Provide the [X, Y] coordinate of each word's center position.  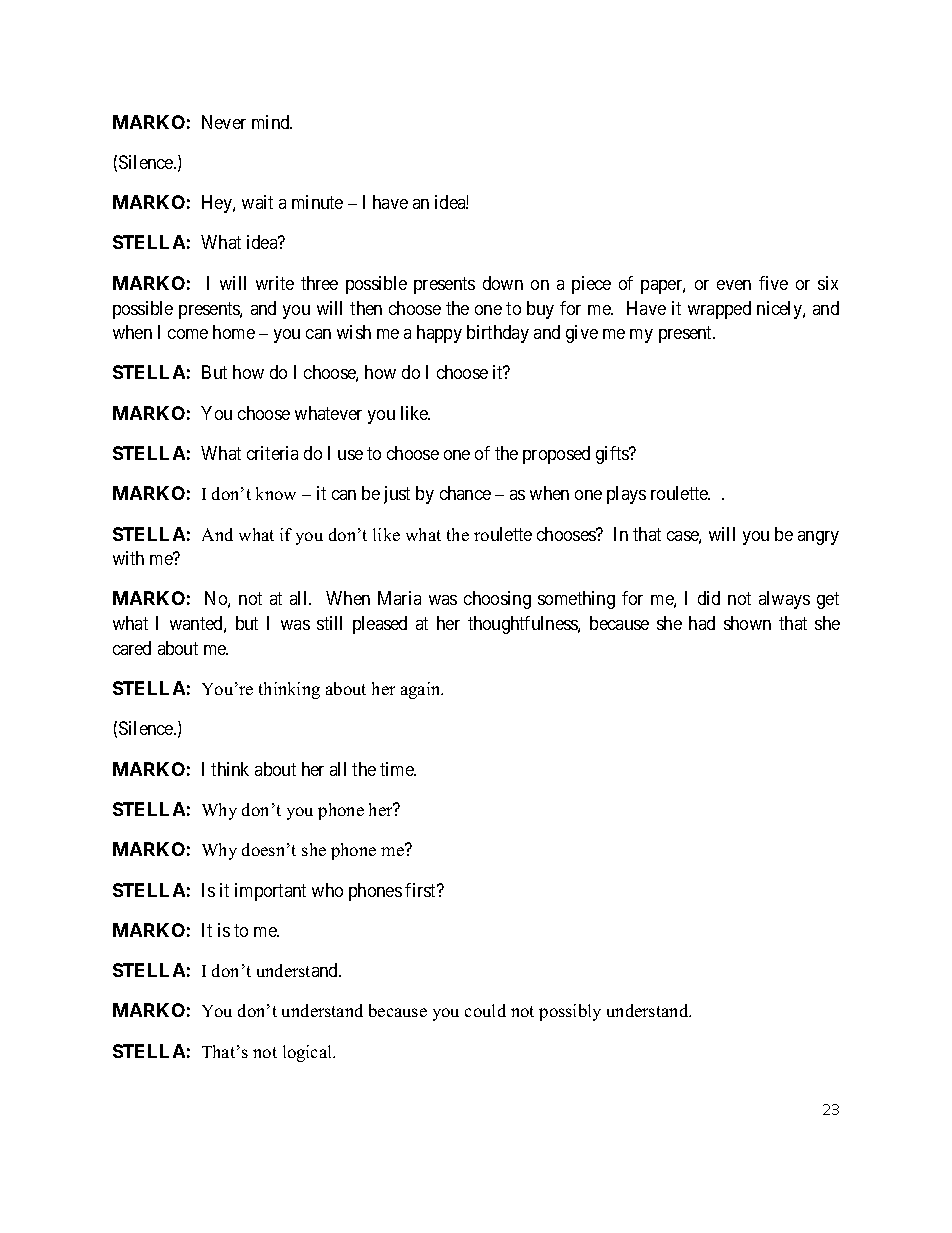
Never [224, 122]
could [485, 1010]
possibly [570, 1012]
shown [747, 623]
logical [309, 1053]
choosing [497, 600]
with [128, 558]
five [773, 283]
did [709, 598]
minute [317, 202]
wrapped [719, 310]
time [398, 769]
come [188, 334]
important [270, 892]
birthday [498, 334]
